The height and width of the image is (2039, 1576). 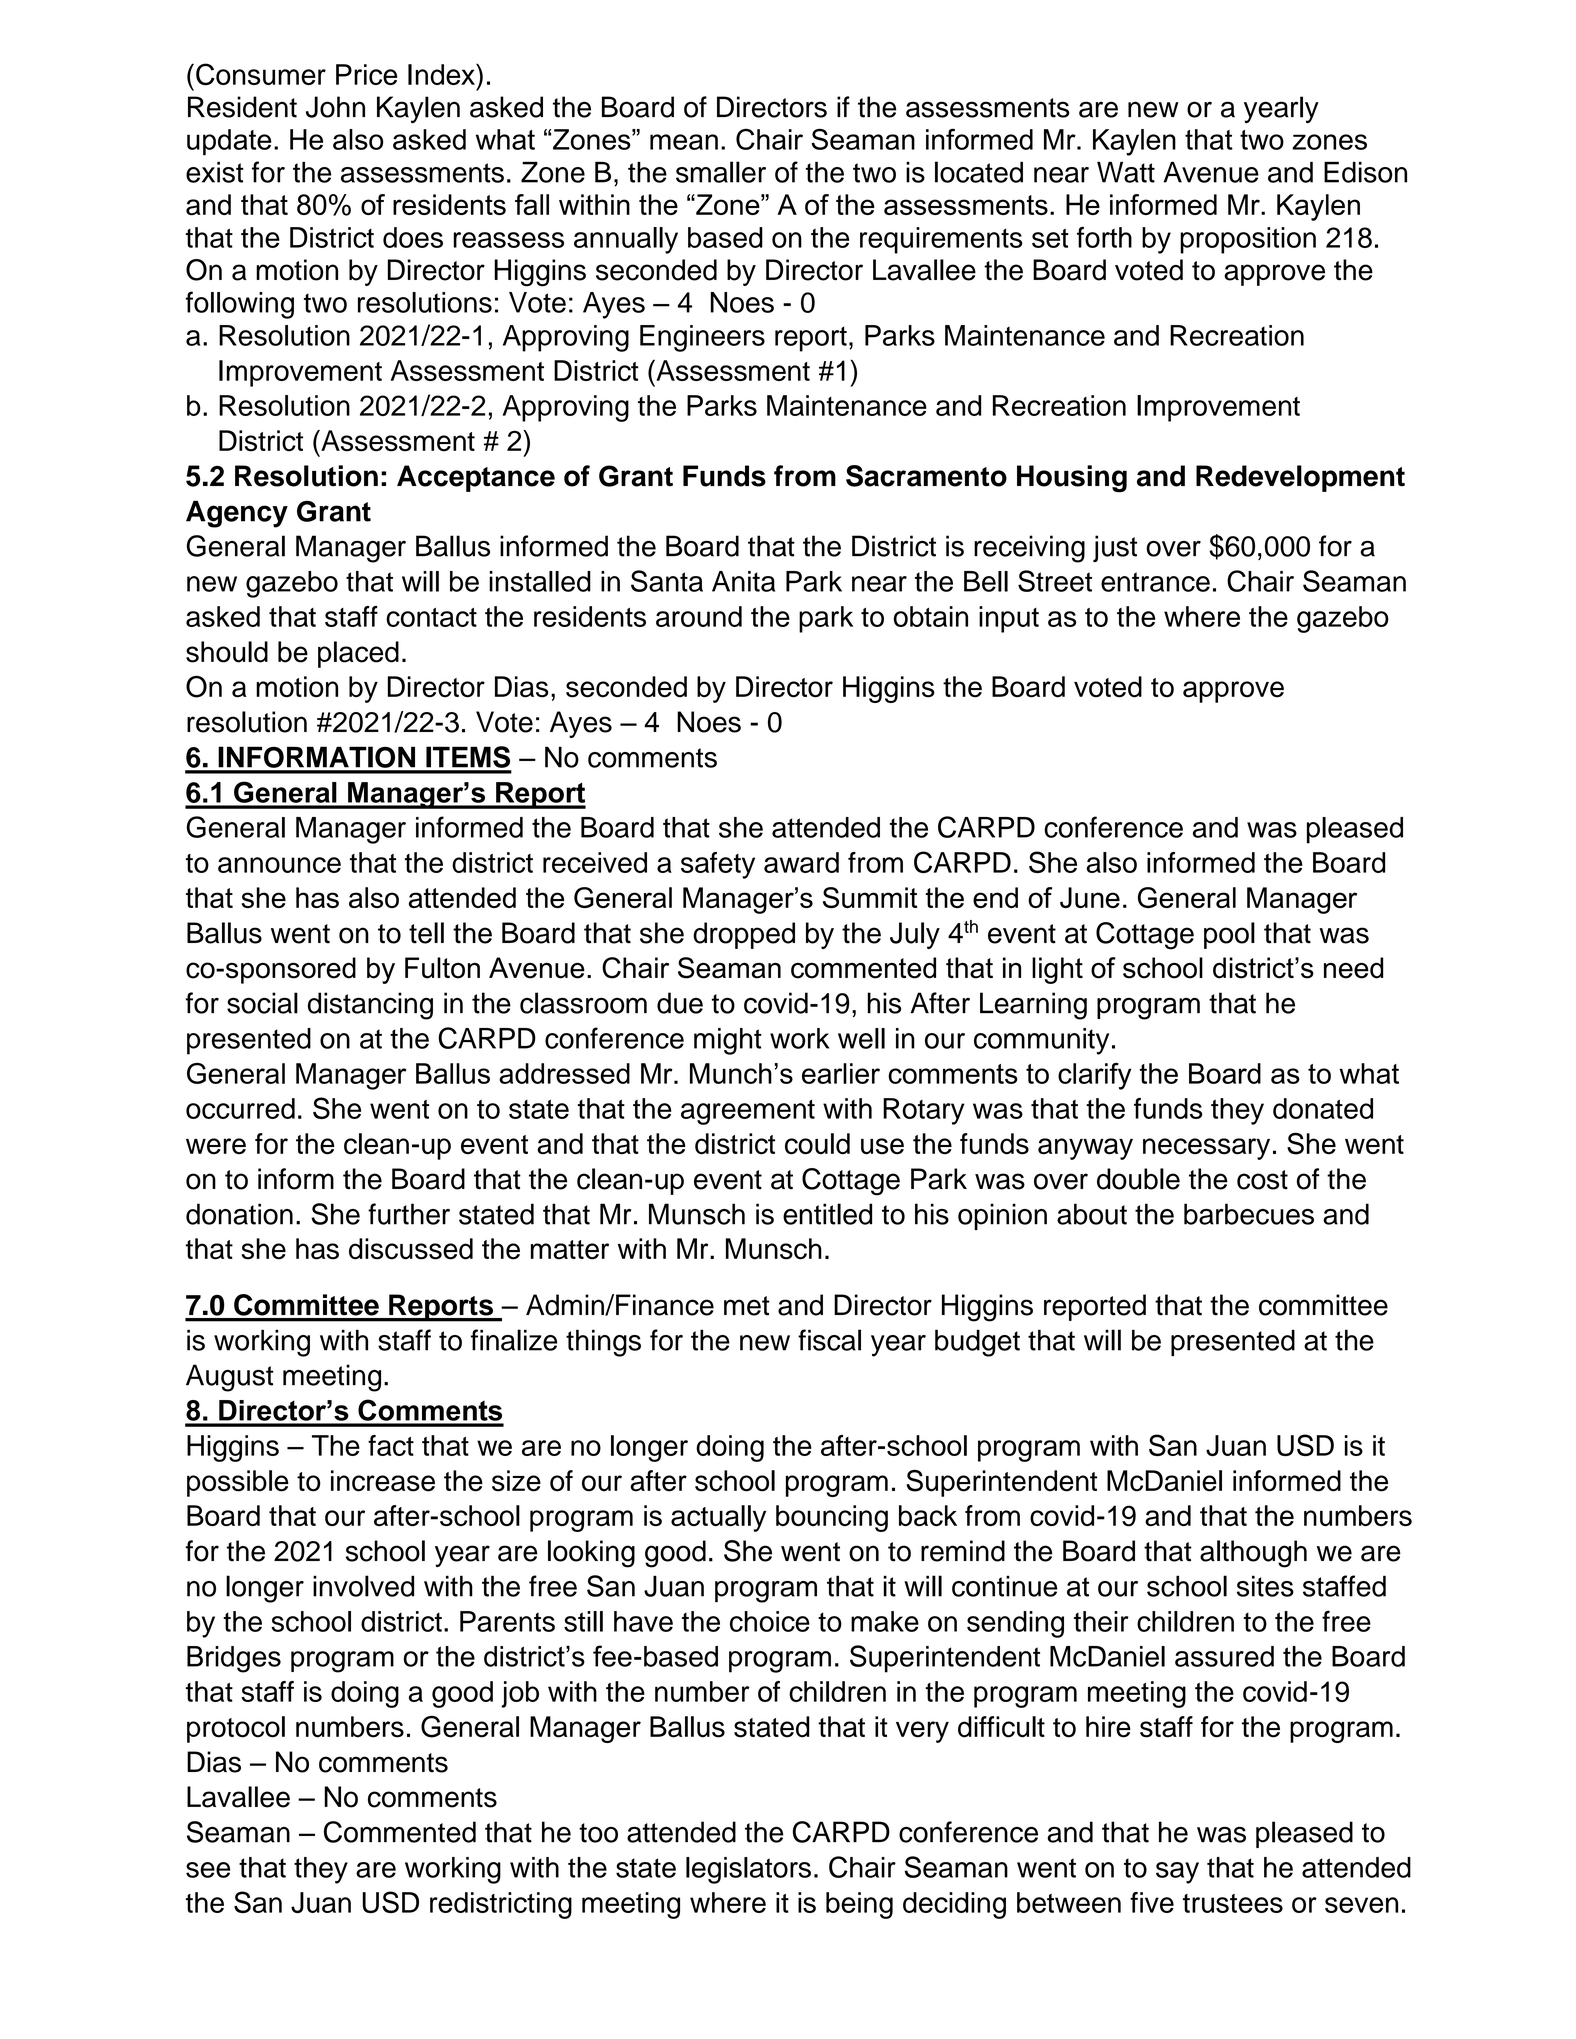 I want to click on placed, so click(x=358, y=654).
